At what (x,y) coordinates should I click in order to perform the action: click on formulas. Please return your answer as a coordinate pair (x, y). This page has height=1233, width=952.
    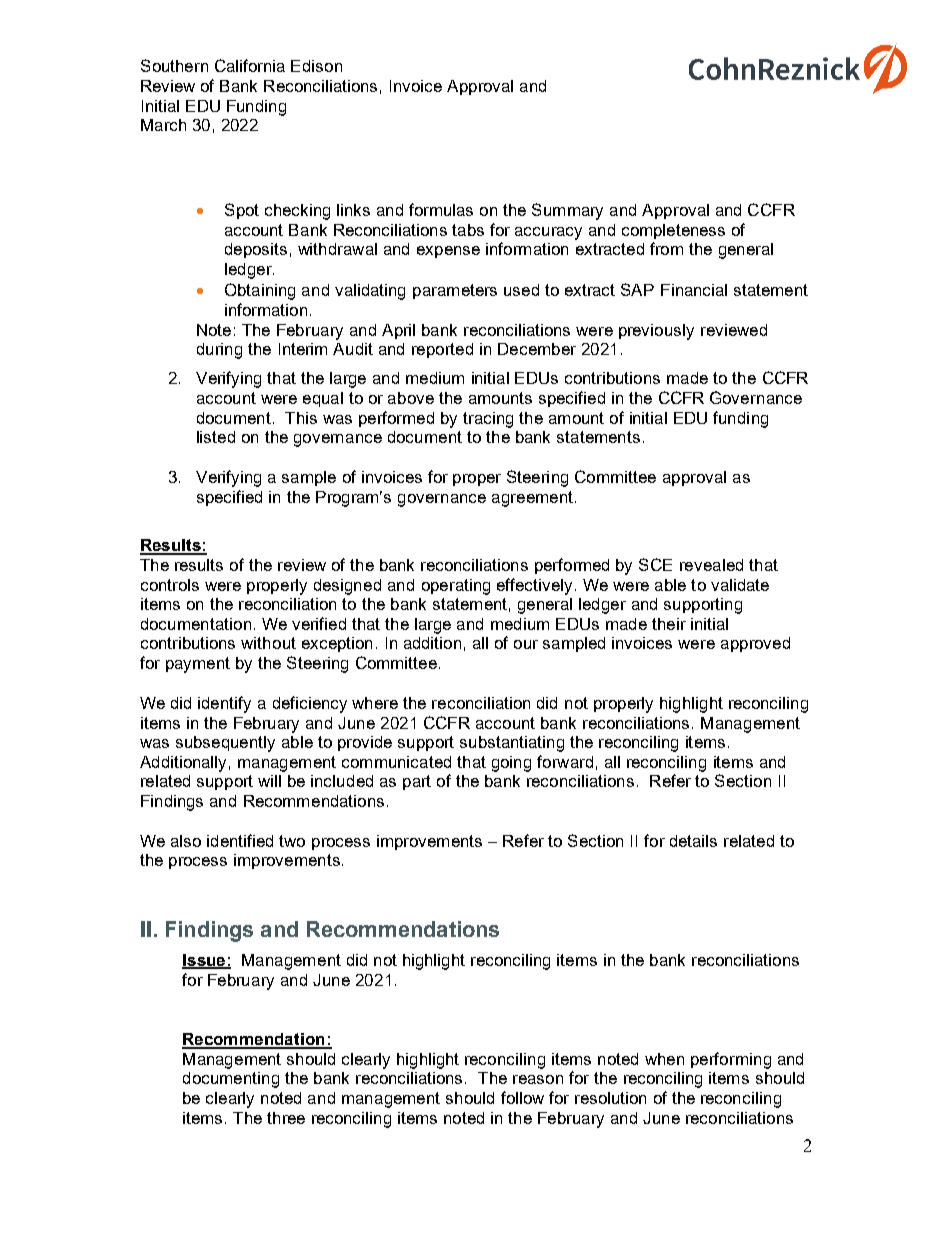
    Looking at the image, I should click on (441, 209).
